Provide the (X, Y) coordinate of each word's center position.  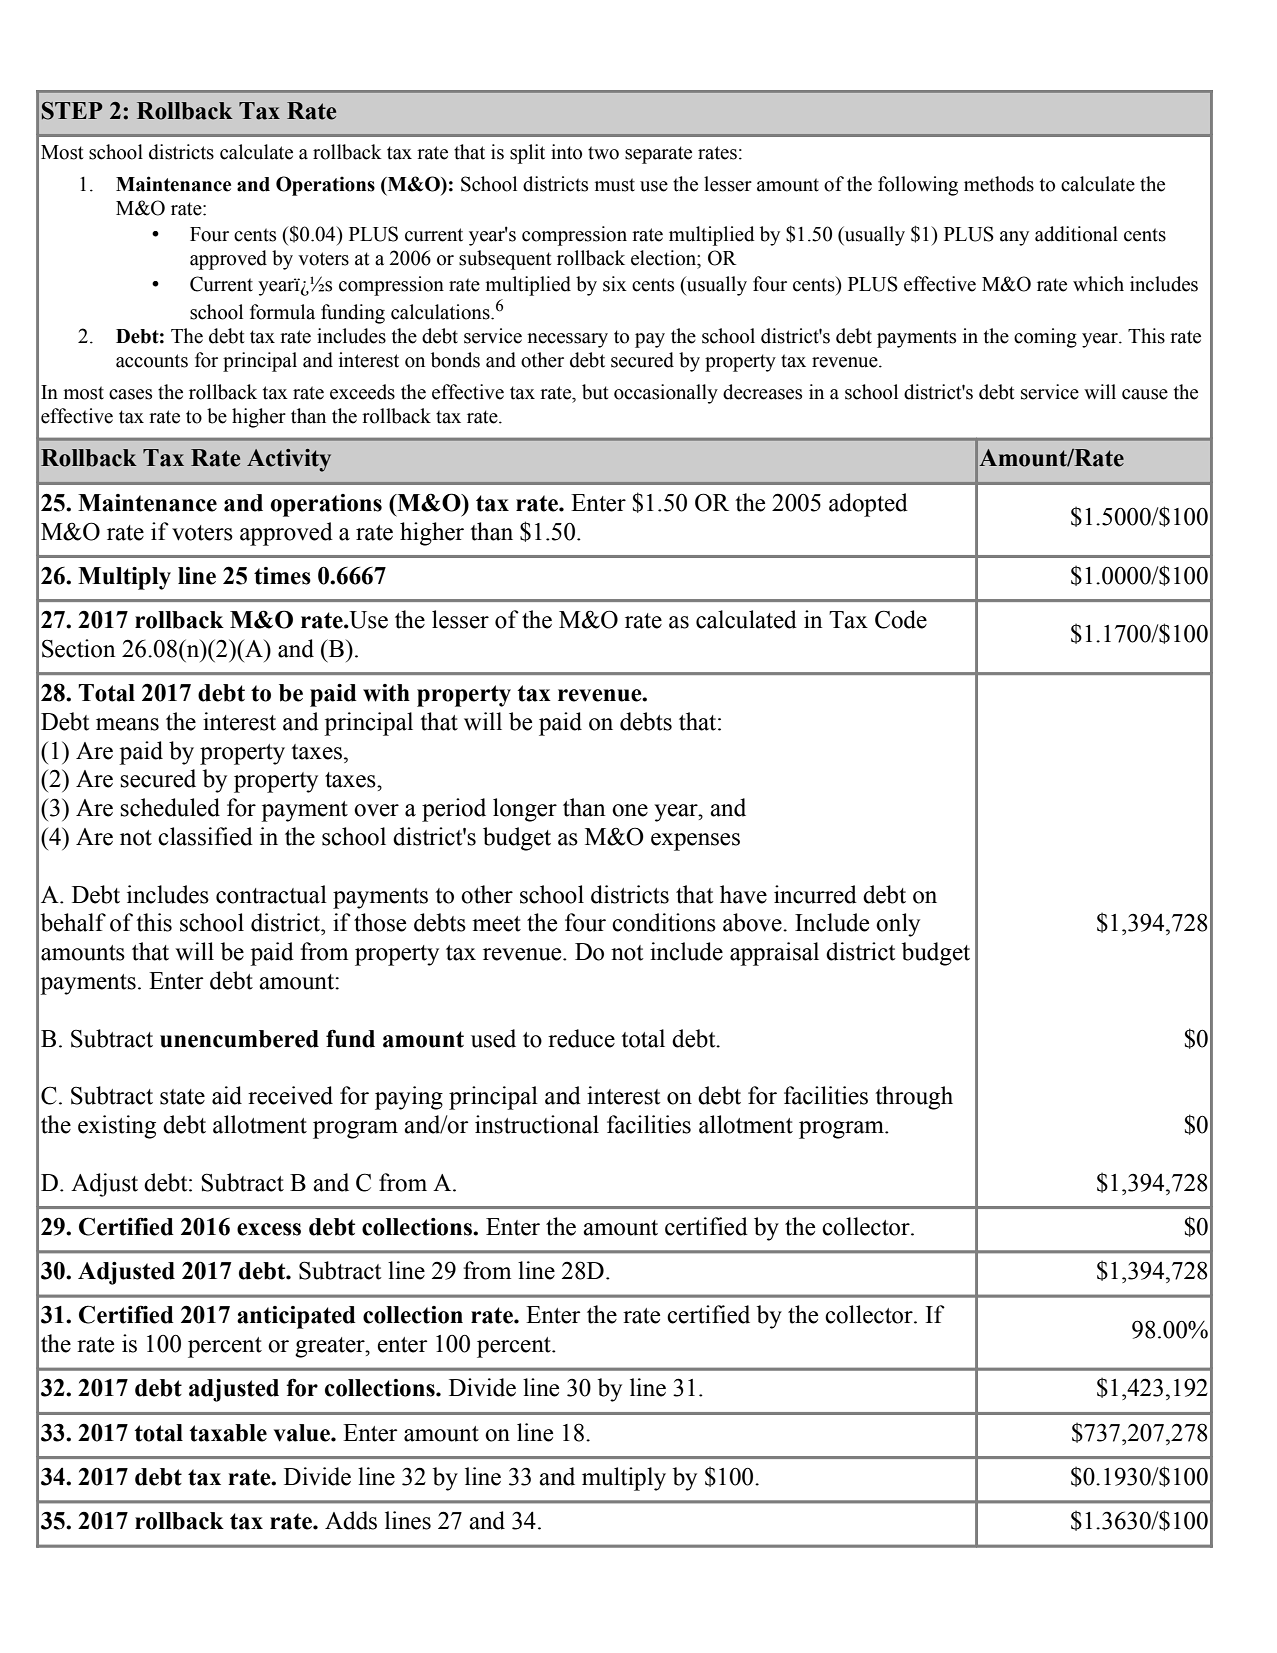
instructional (537, 1124)
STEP (72, 111)
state (182, 1097)
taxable (228, 1433)
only (898, 925)
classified (205, 836)
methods (999, 184)
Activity (289, 460)
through (914, 1098)
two (603, 153)
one (630, 810)
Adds (351, 1520)
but (595, 392)
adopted (868, 505)
